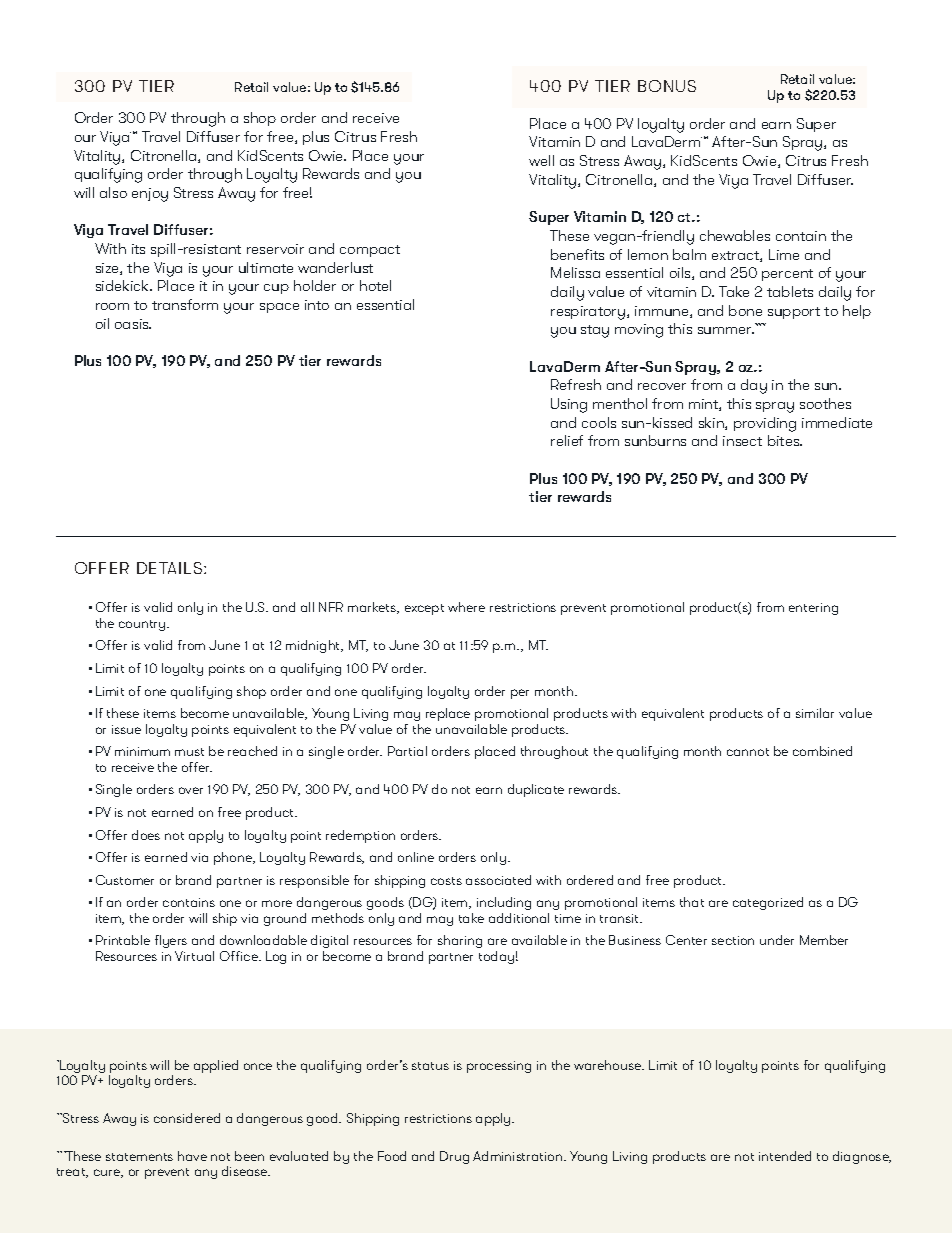 This image has width=952, height=1233. Describe the element at coordinates (192, 1156) in the image. I see `have` at that location.
